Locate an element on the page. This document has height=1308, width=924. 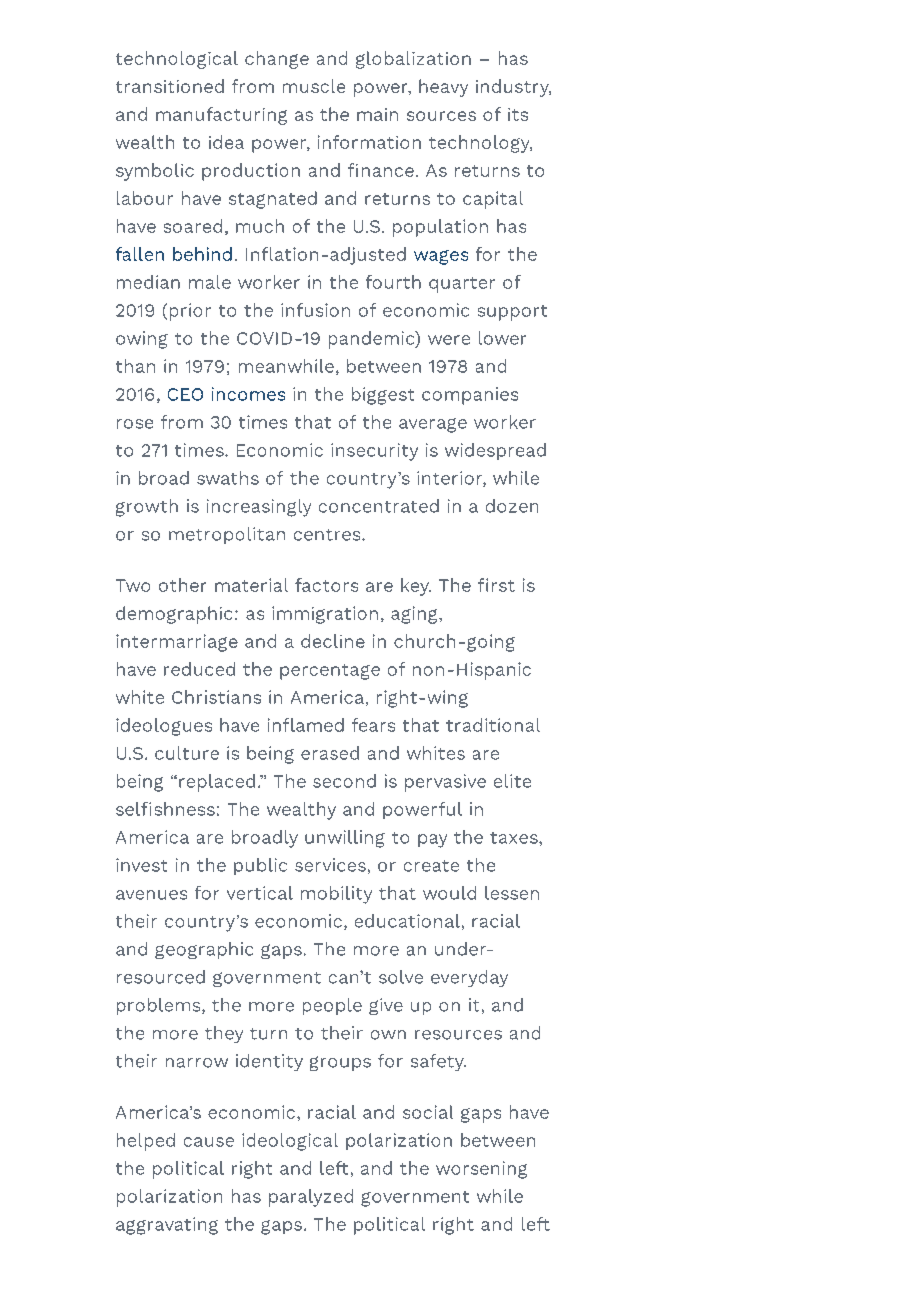
muscle is located at coordinates (314, 86).
